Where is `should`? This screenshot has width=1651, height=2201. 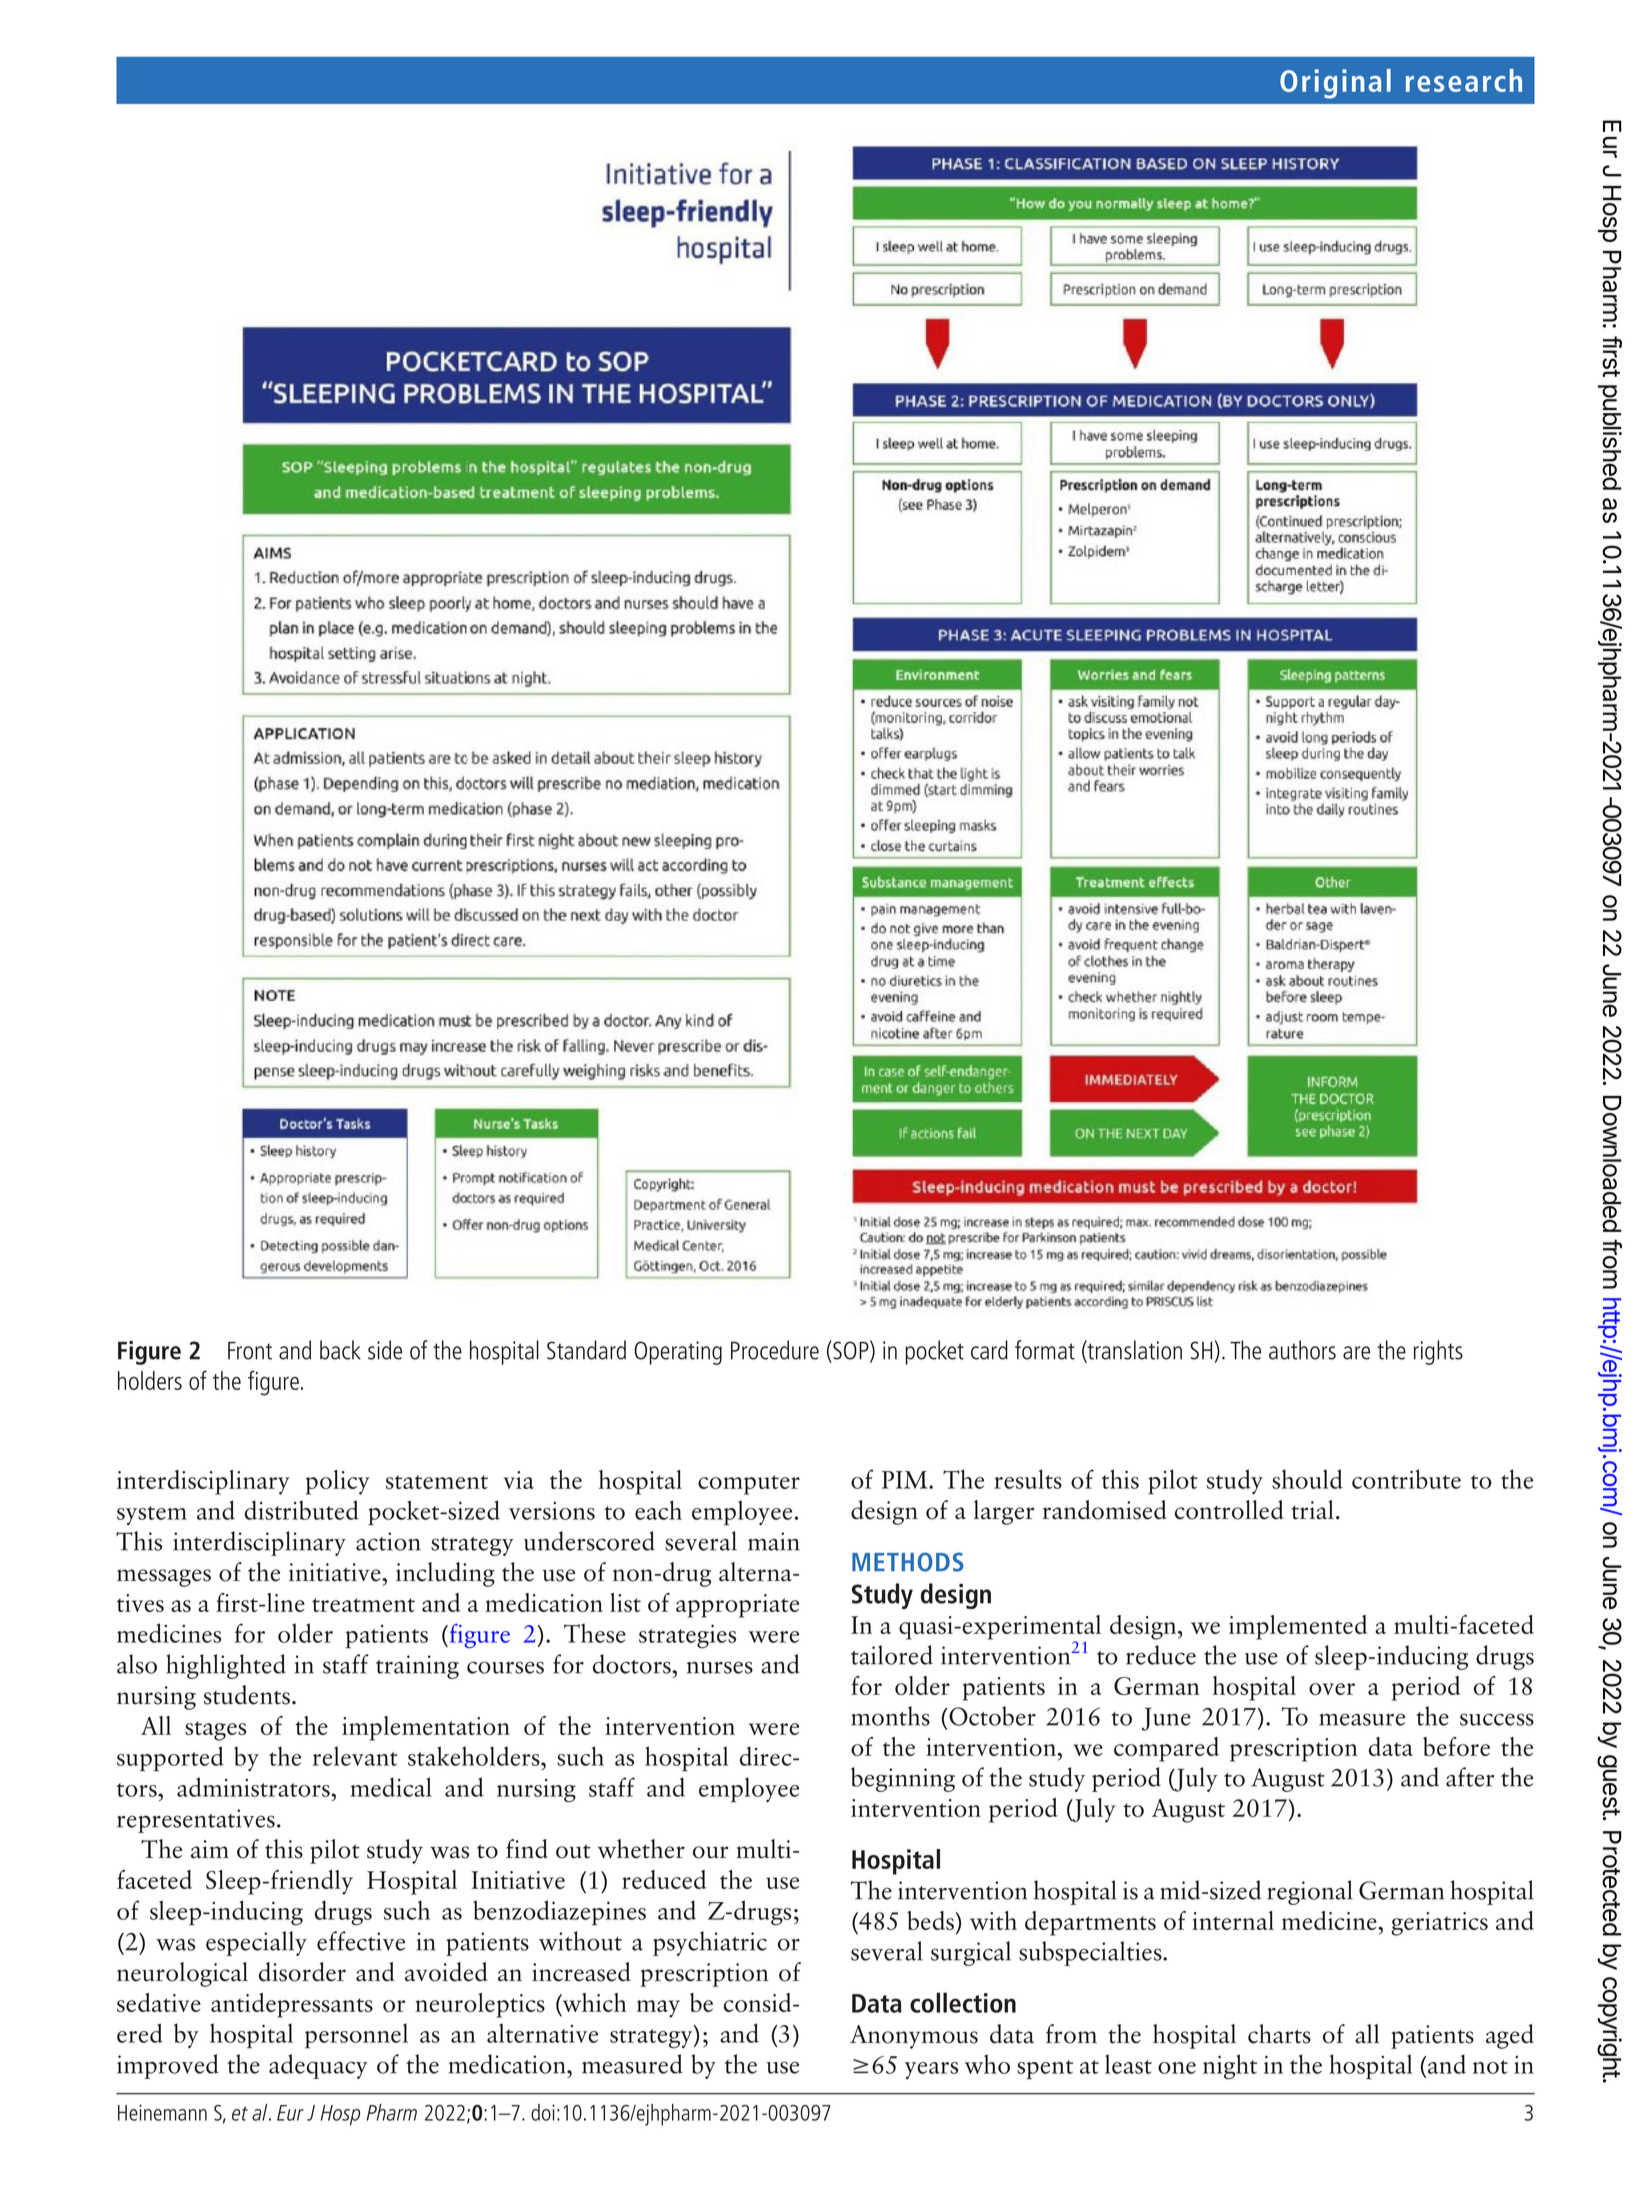
should is located at coordinates (1307, 1479).
